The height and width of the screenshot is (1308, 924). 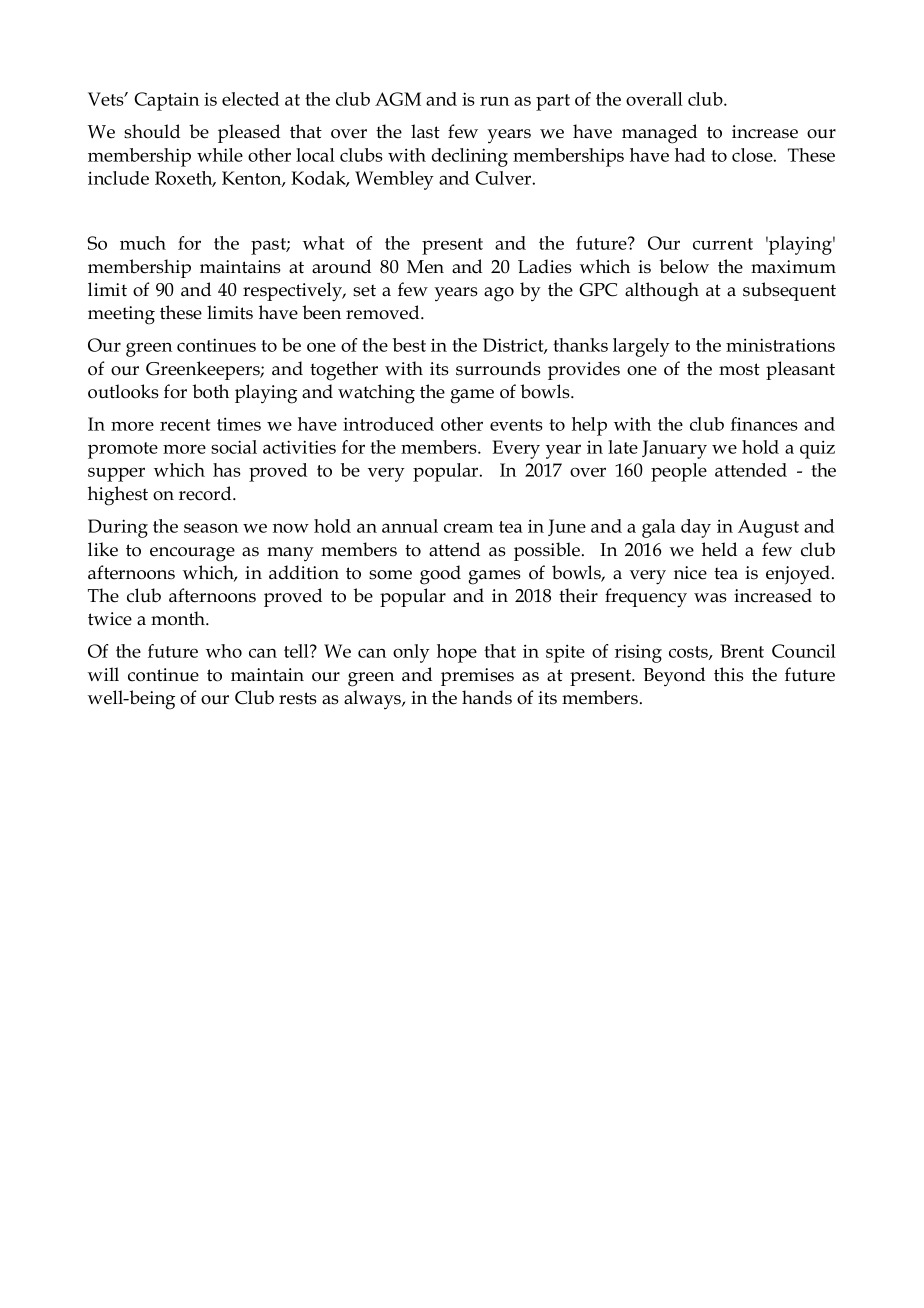 What do you see at coordinates (764, 424) in the screenshot?
I see `finances` at bounding box center [764, 424].
